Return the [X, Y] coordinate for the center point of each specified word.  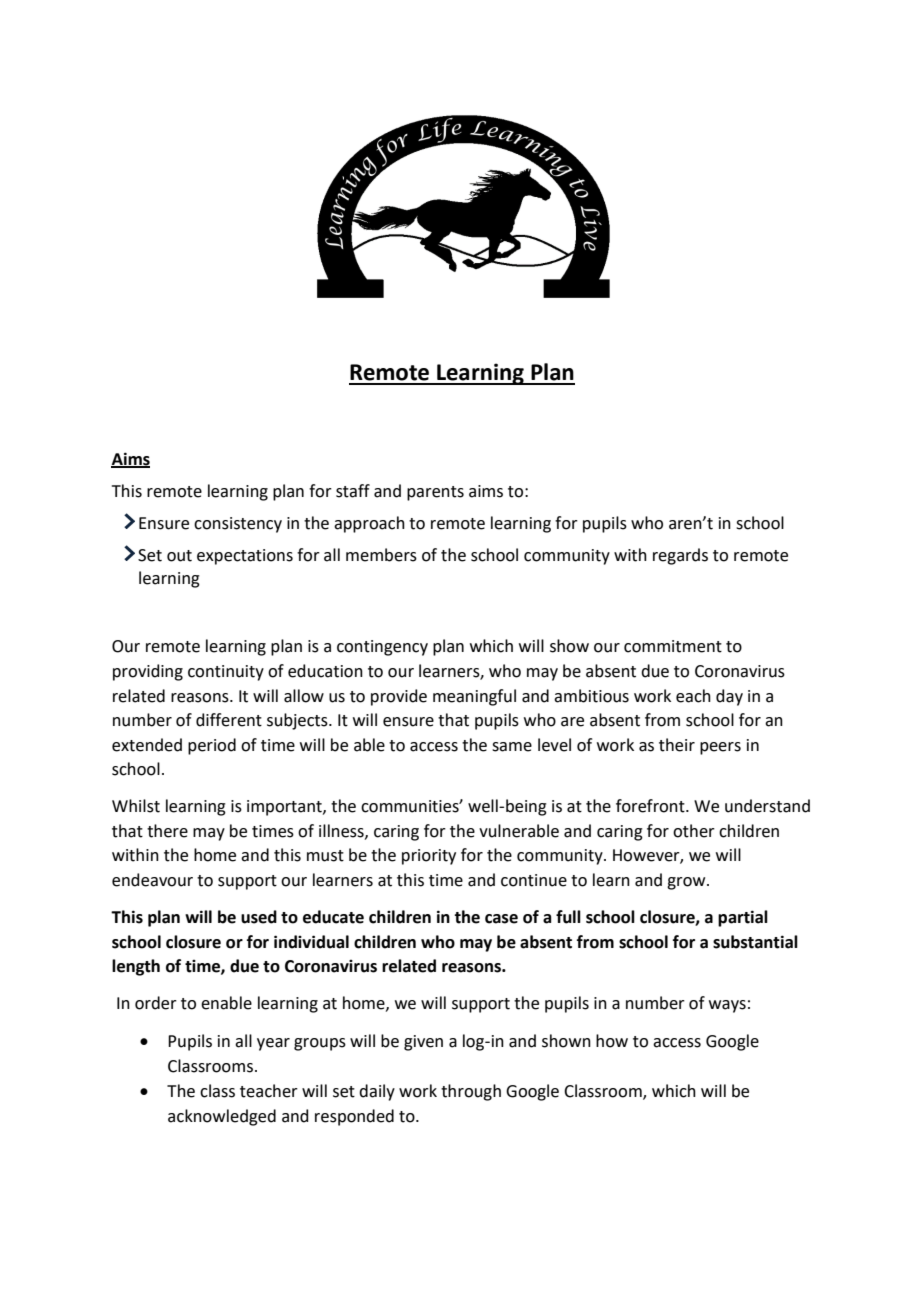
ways [727, 1006]
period [212, 746]
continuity [226, 673]
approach [369, 524]
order [156, 1003]
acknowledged [222, 1117]
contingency [382, 648]
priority [429, 857]
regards [680, 556]
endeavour [152, 880]
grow [687, 883]
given [423, 1043]
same [512, 747]
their [677, 745]
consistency [238, 525]
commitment [673, 646]
